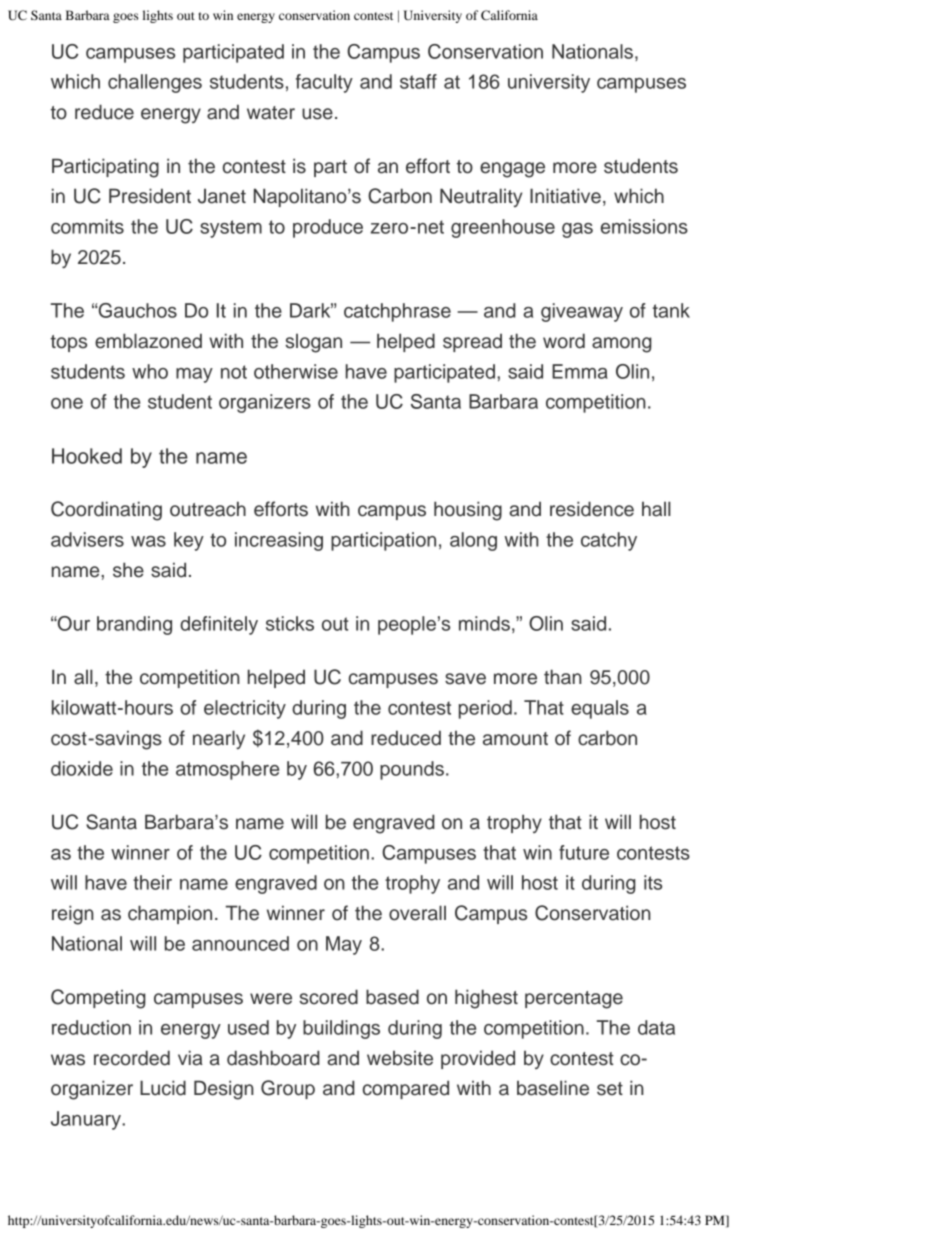 This screenshot has width=952, height=1233. I want to click on Emma, so click(580, 371).
